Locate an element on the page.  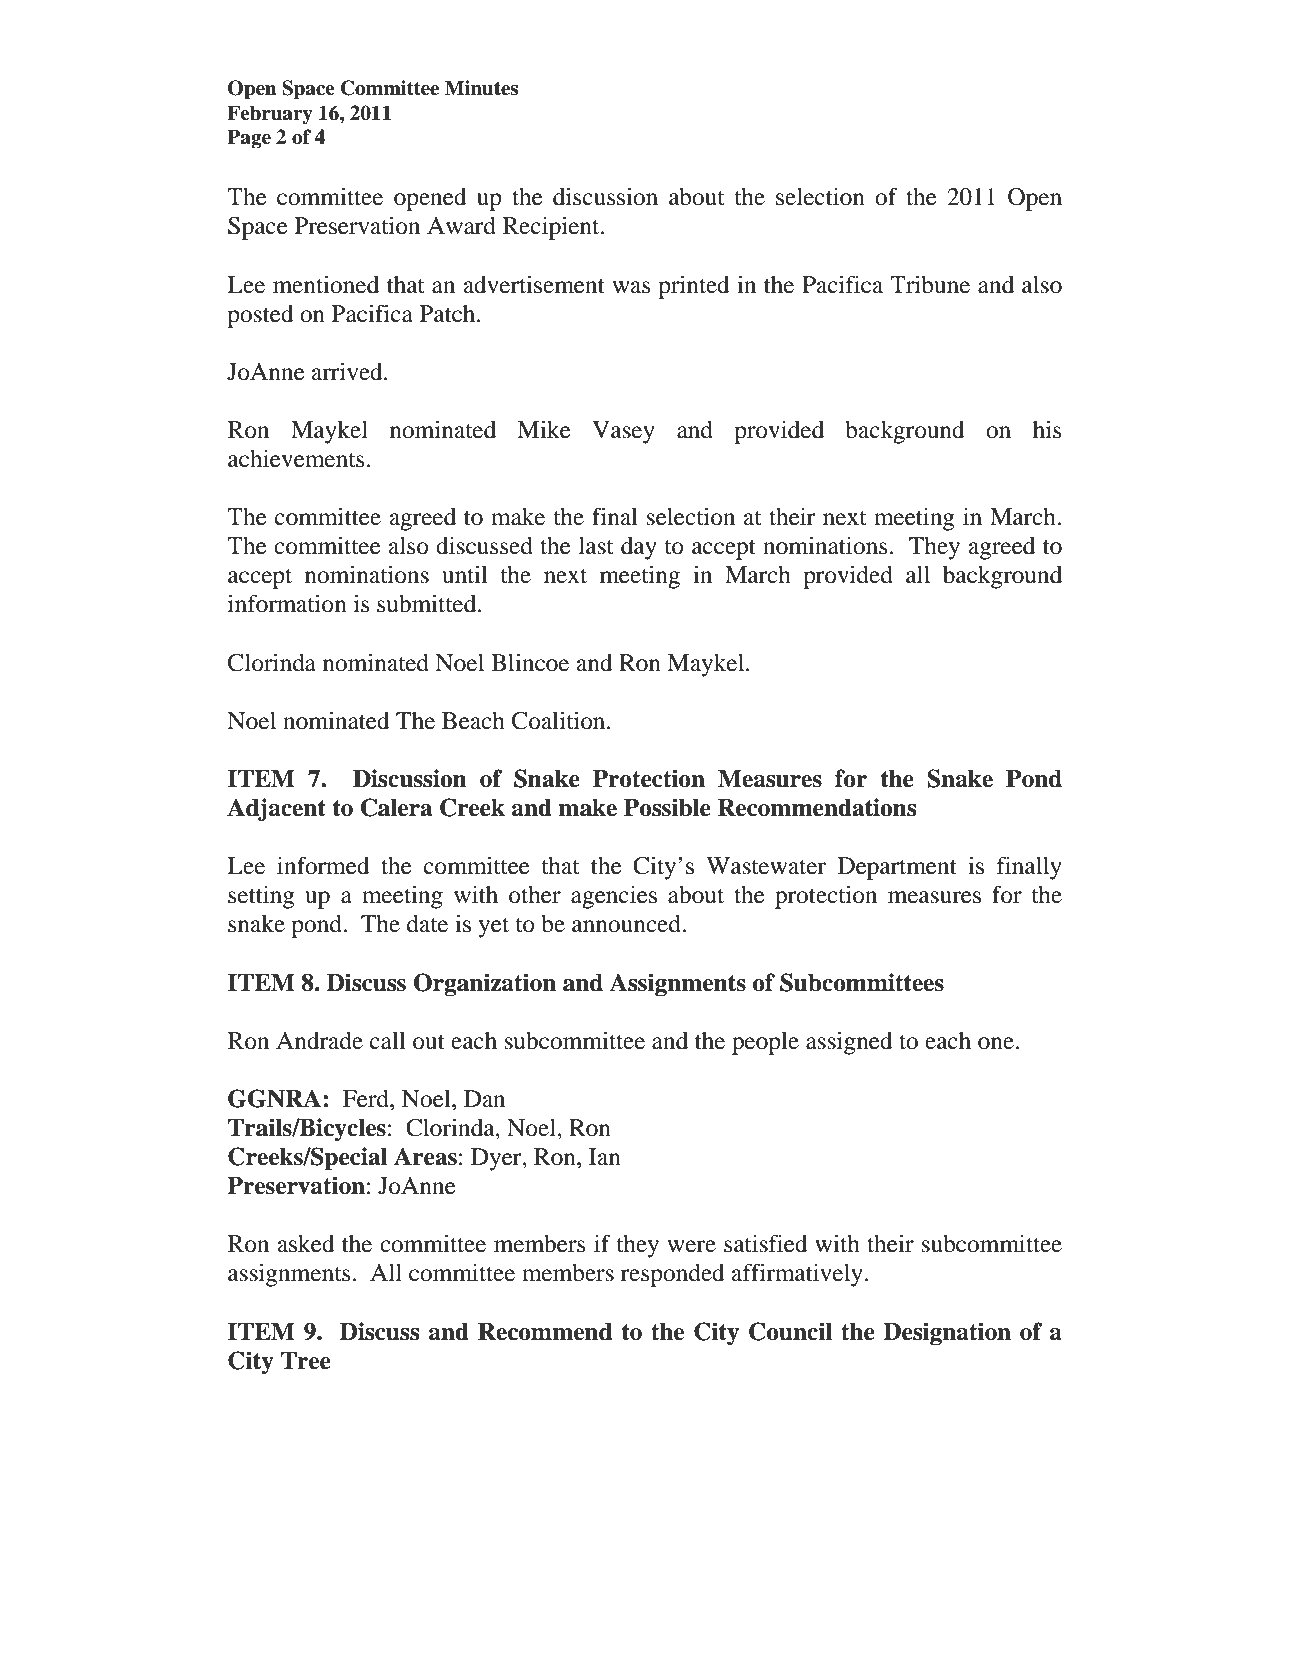
Tree is located at coordinates (306, 1361).
